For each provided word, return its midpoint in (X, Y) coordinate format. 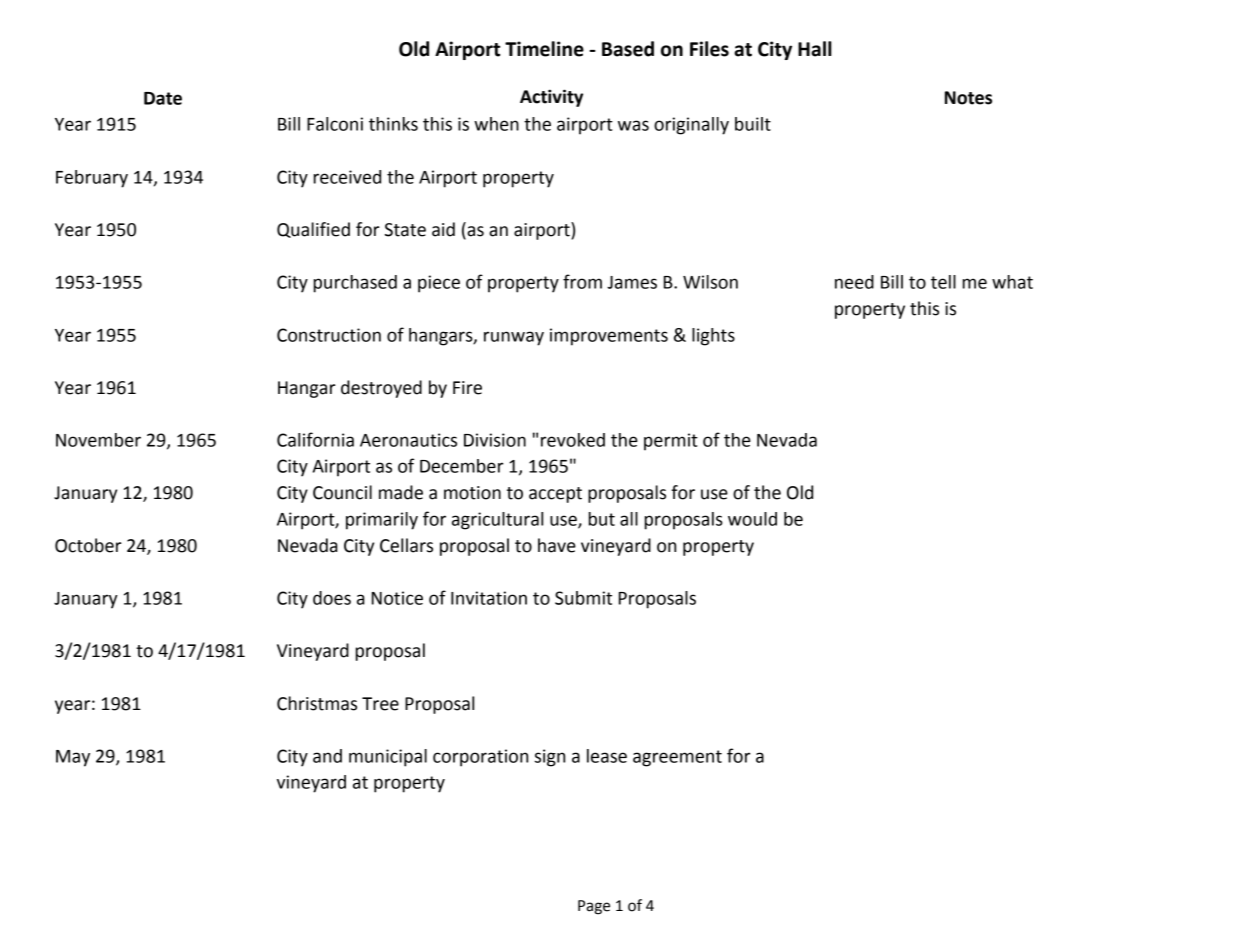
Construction (329, 335)
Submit (583, 598)
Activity (551, 98)
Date (163, 98)
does (332, 598)
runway (514, 338)
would (752, 519)
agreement (677, 758)
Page (594, 907)
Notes (968, 98)
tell (943, 282)
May (73, 758)
